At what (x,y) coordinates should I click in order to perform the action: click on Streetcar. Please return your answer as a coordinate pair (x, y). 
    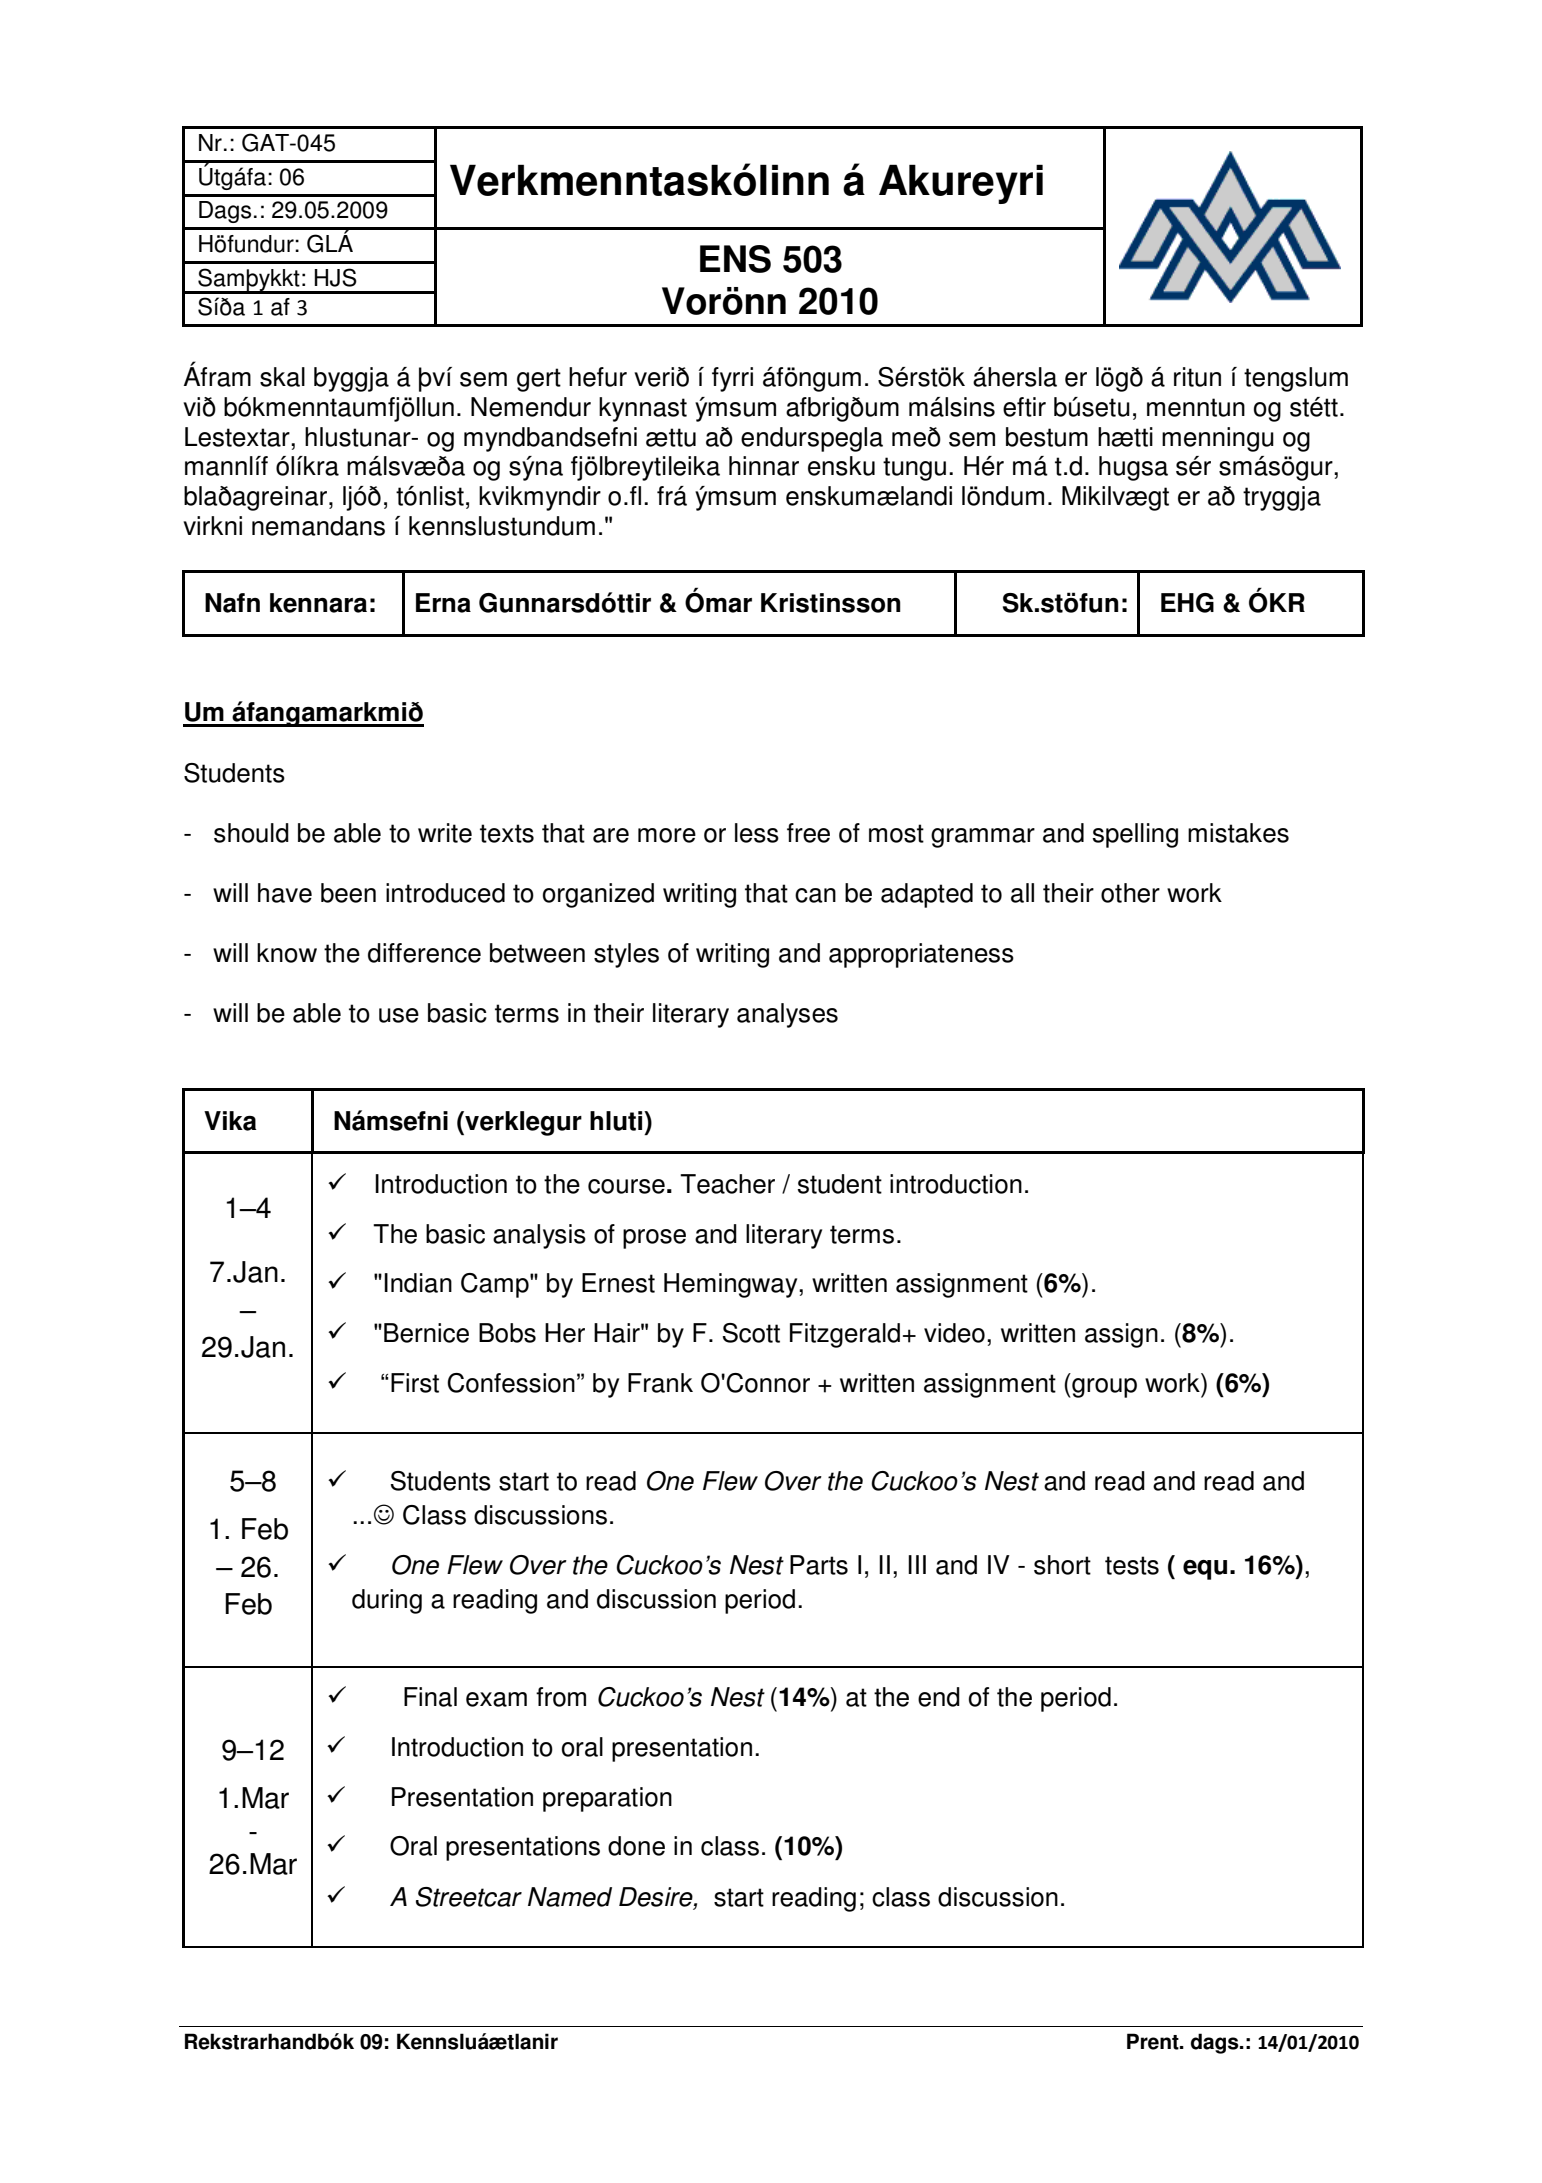
    Looking at the image, I should click on (469, 1897).
